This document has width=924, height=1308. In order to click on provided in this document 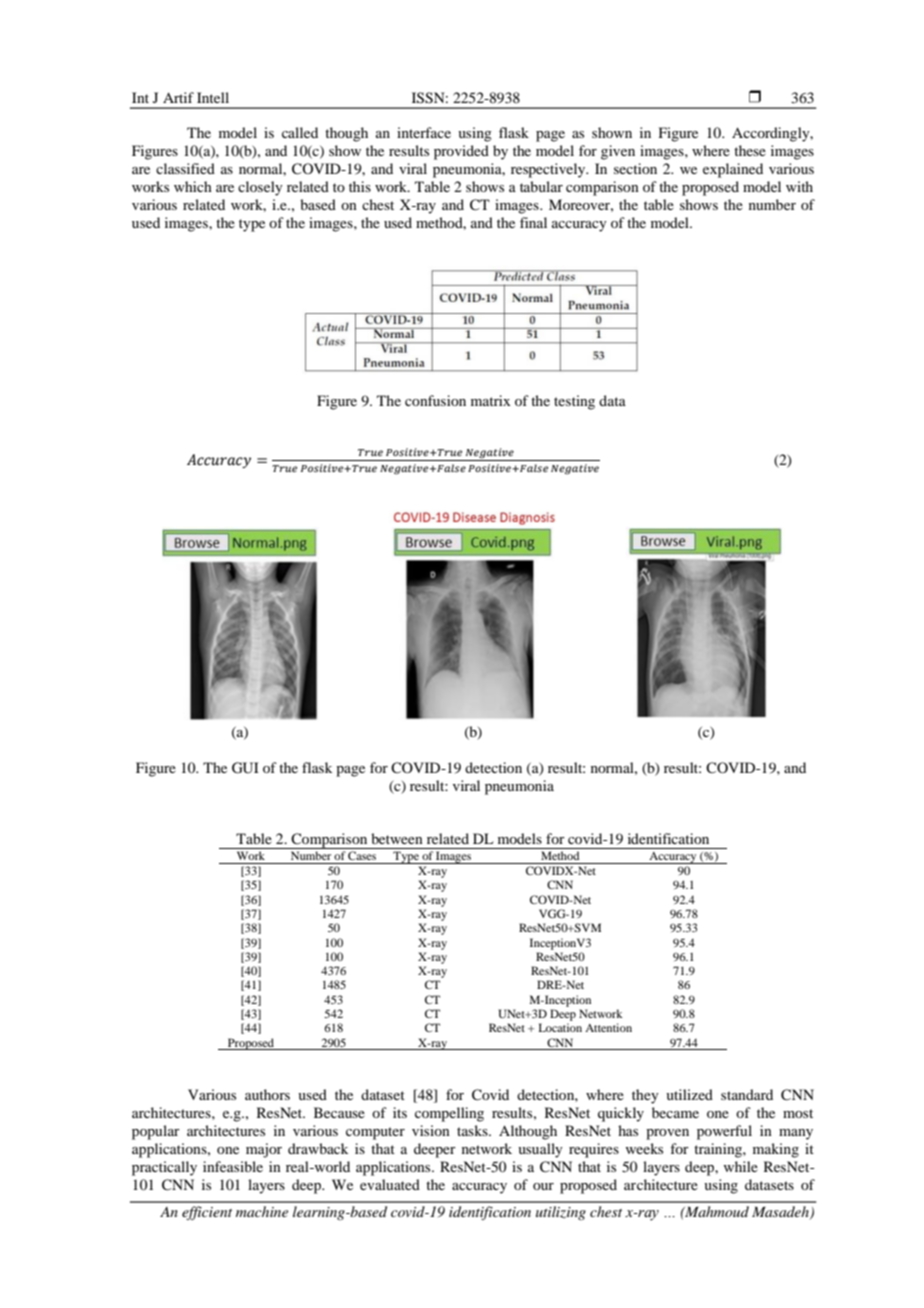, I will do `click(461, 152)`.
